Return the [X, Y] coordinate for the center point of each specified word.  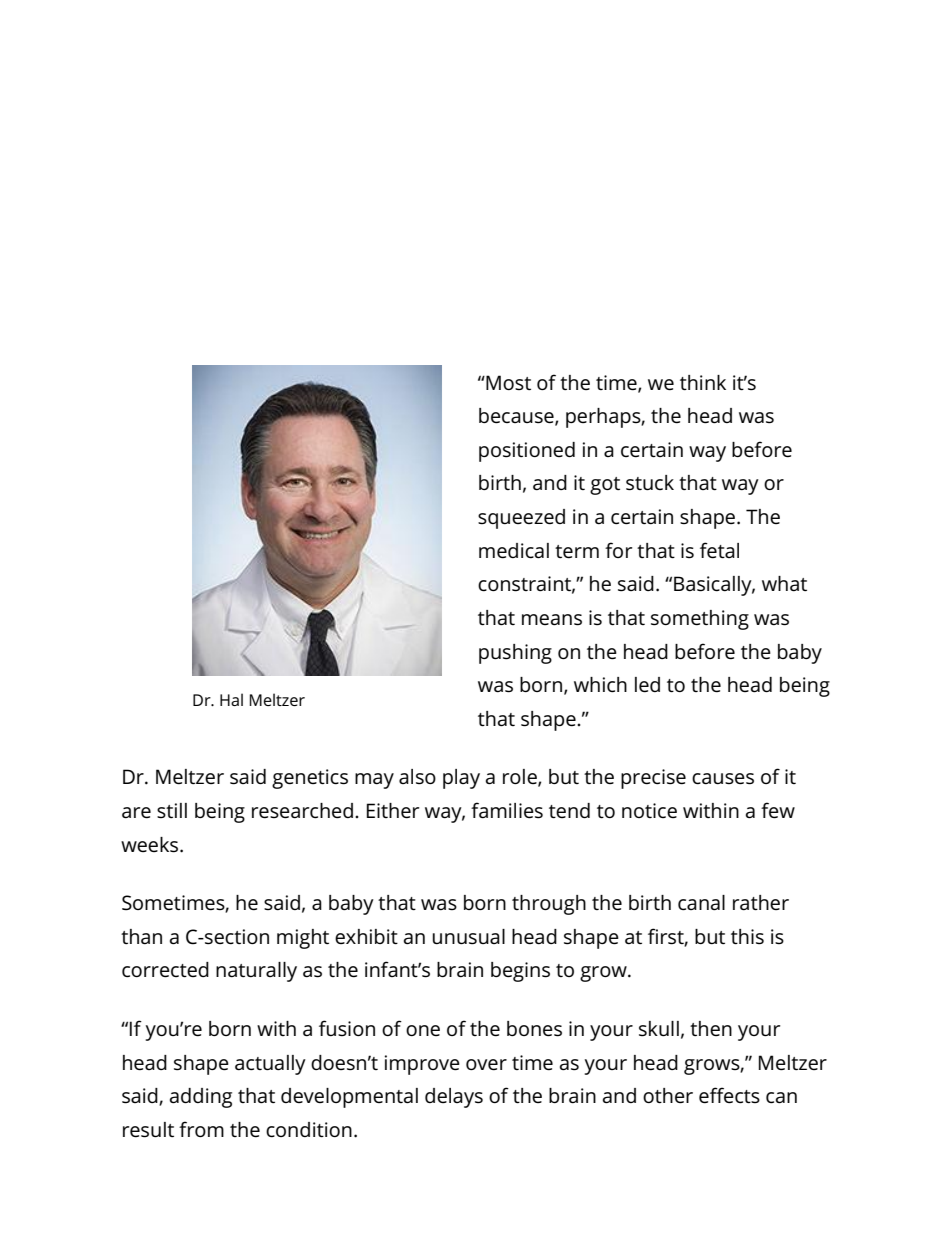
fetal [719, 550]
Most [507, 382]
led [647, 685]
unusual [468, 937]
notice [649, 810]
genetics [310, 779]
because [517, 417]
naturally [256, 972]
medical [514, 551]
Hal [231, 699]
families [507, 810]
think [703, 382]
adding [201, 1098]
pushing [515, 654]
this [747, 937]
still [172, 810]
